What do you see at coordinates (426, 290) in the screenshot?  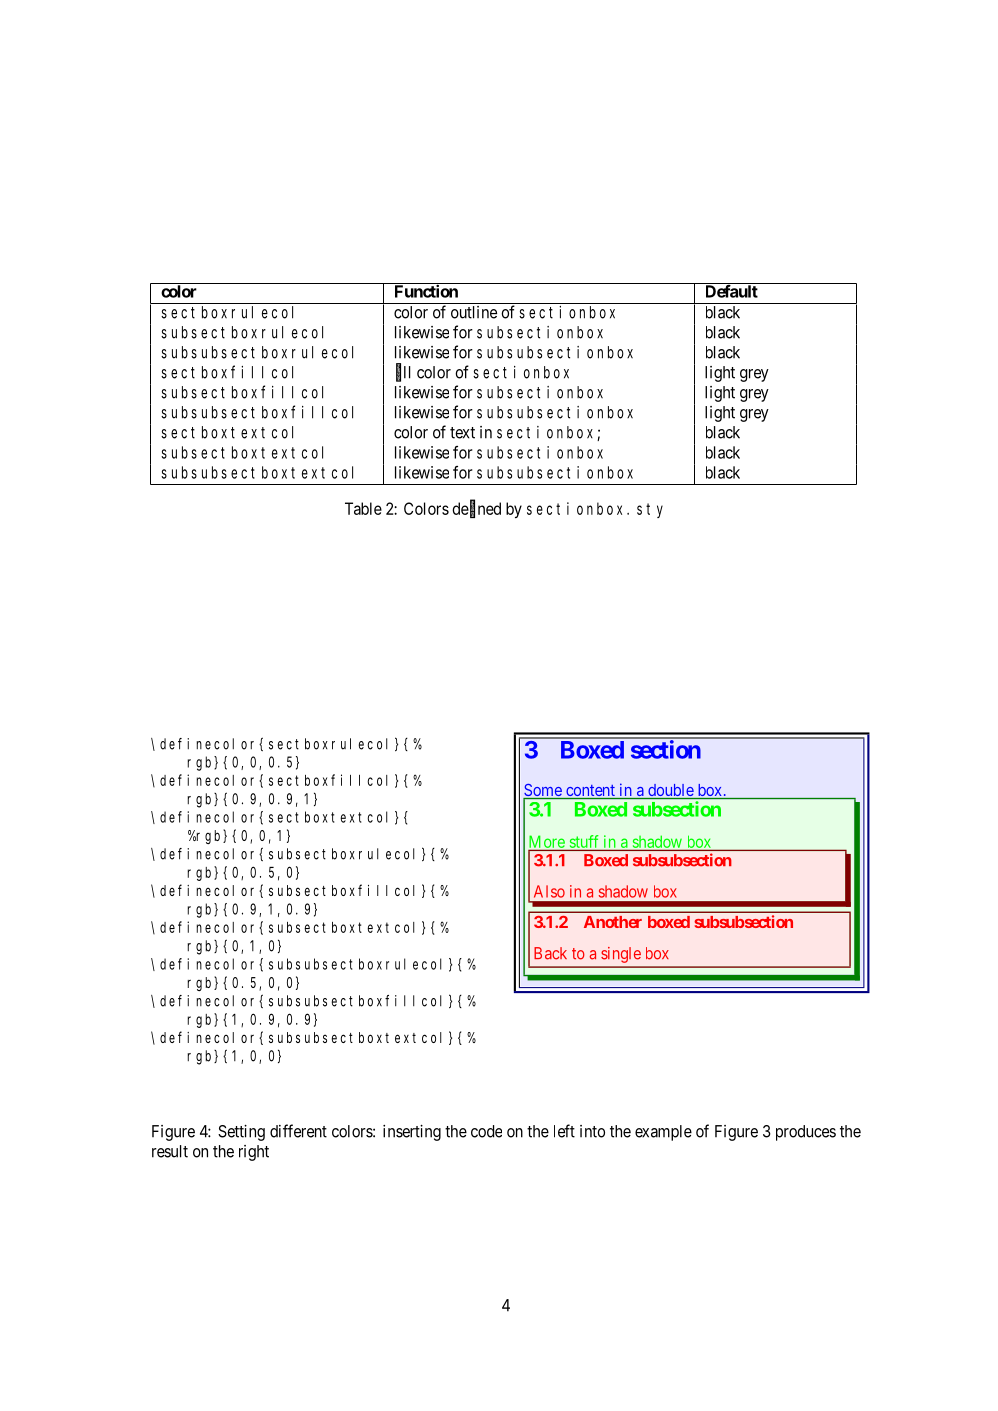 I see `Function` at bounding box center [426, 290].
